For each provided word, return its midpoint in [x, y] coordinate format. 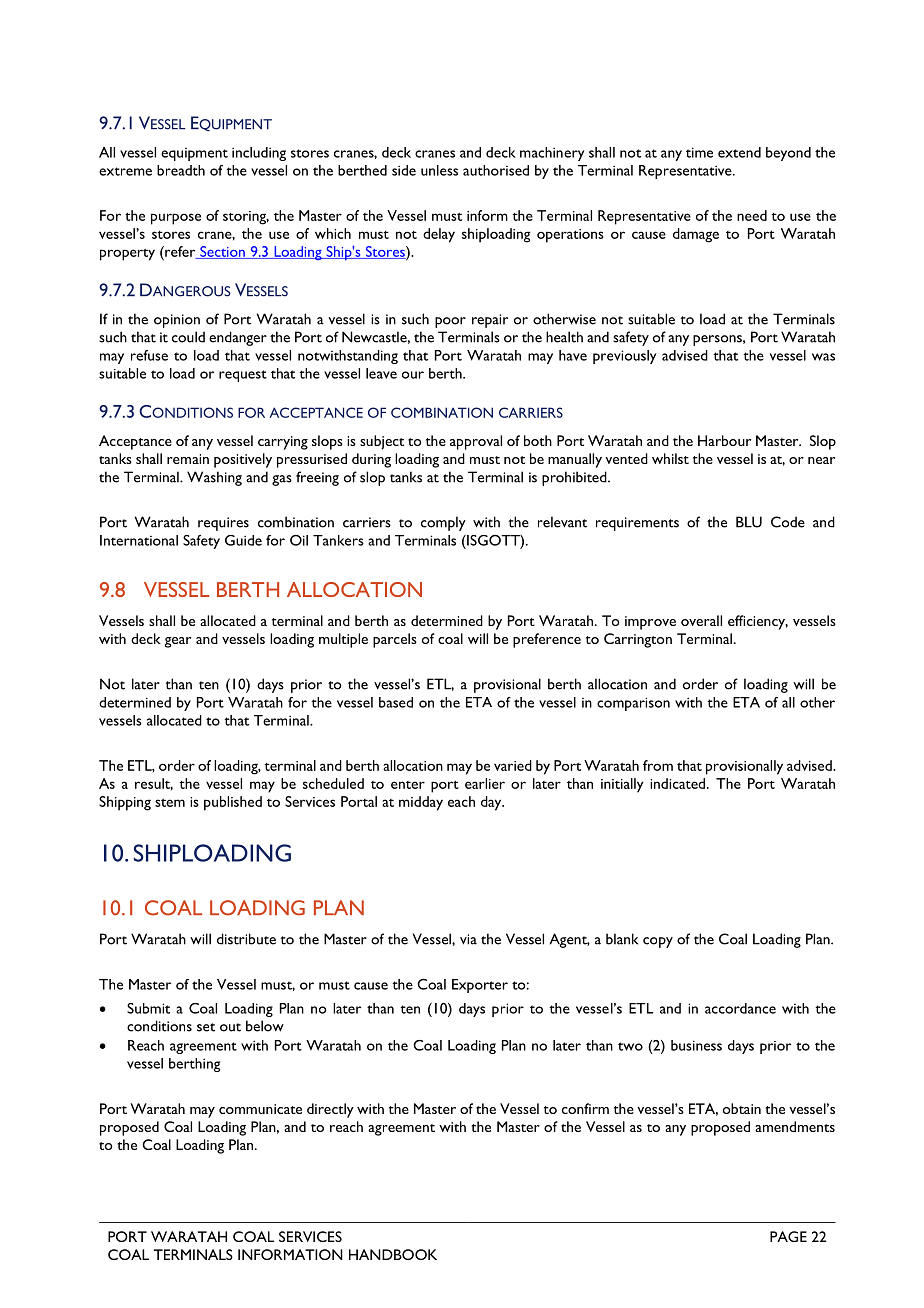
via [468, 939]
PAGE [788, 1236]
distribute [246, 939]
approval [476, 442]
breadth [181, 170]
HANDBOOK [393, 1254]
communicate [260, 1109]
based [396, 702]
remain [188, 459]
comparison [633, 704]
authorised [496, 170]
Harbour [724, 440]
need [752, 215]
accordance [740, 1008]
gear [178, 642]
